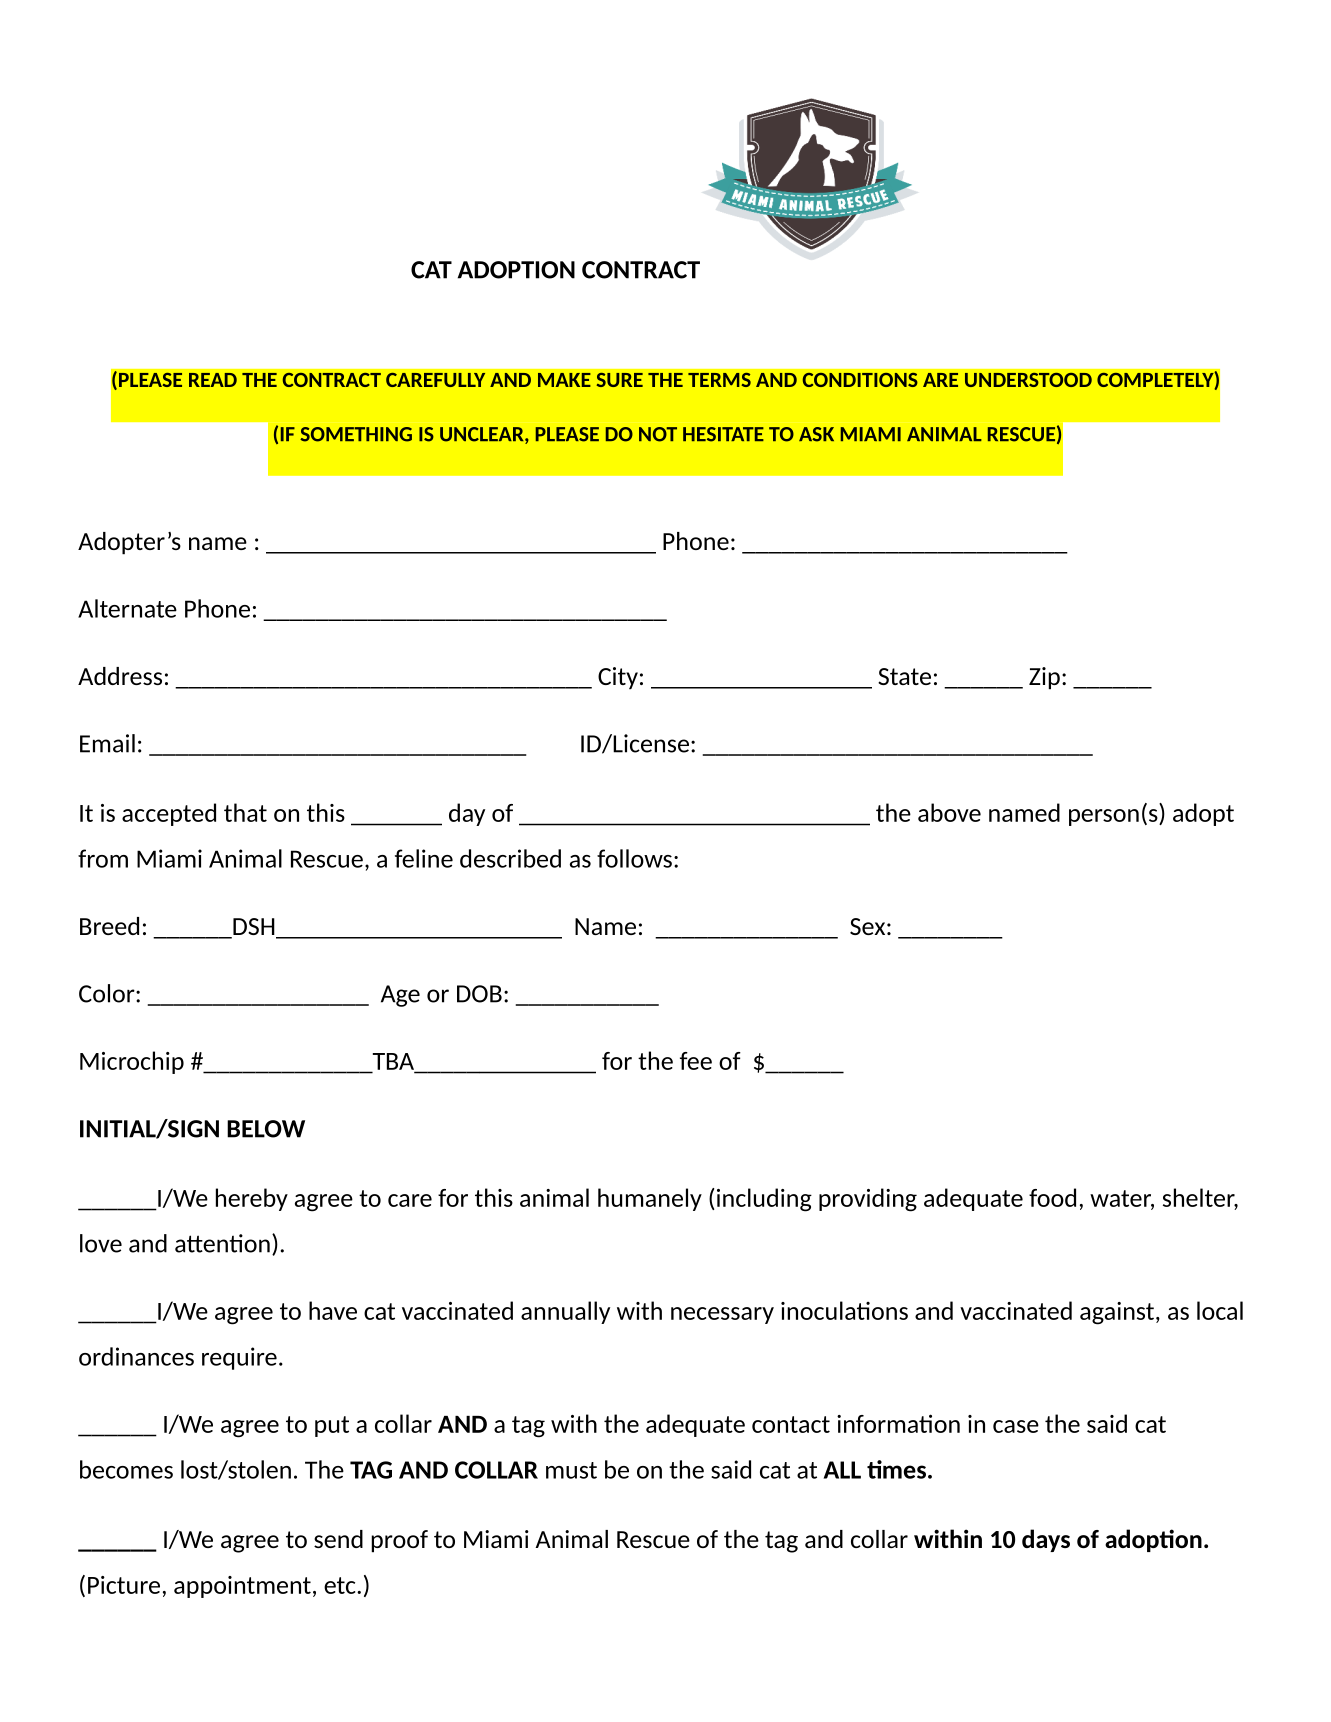  What do you see at coordinates (696, 1061) in the screenshot?
I see `fee` at bounding box center [696, 1061].
